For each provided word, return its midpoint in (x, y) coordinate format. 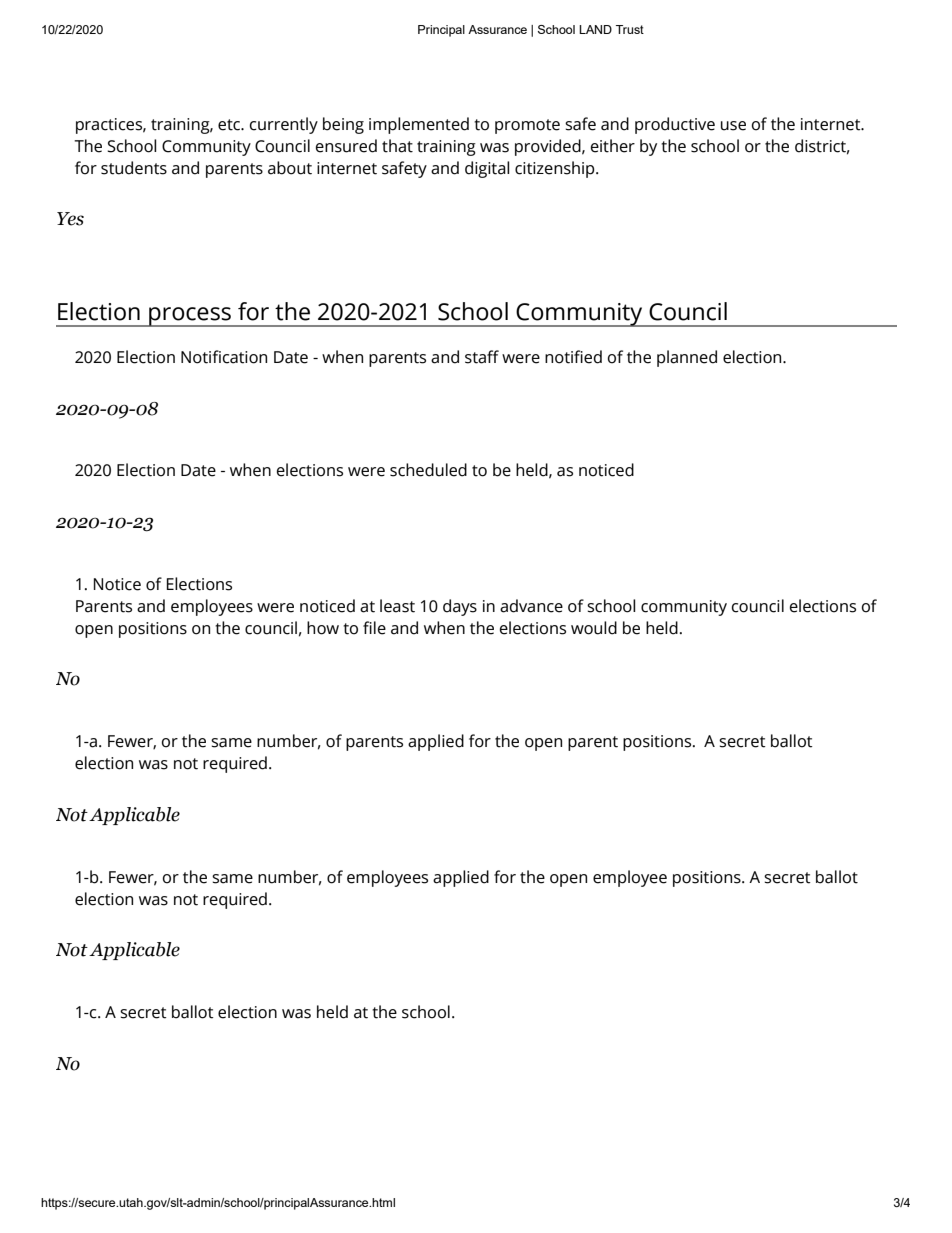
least (397, 606)
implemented (419, 125)
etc (230, 125)
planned (687, 358)
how (323, 628)
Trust (630, 29)
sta (476, 358)
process (190, 317)
